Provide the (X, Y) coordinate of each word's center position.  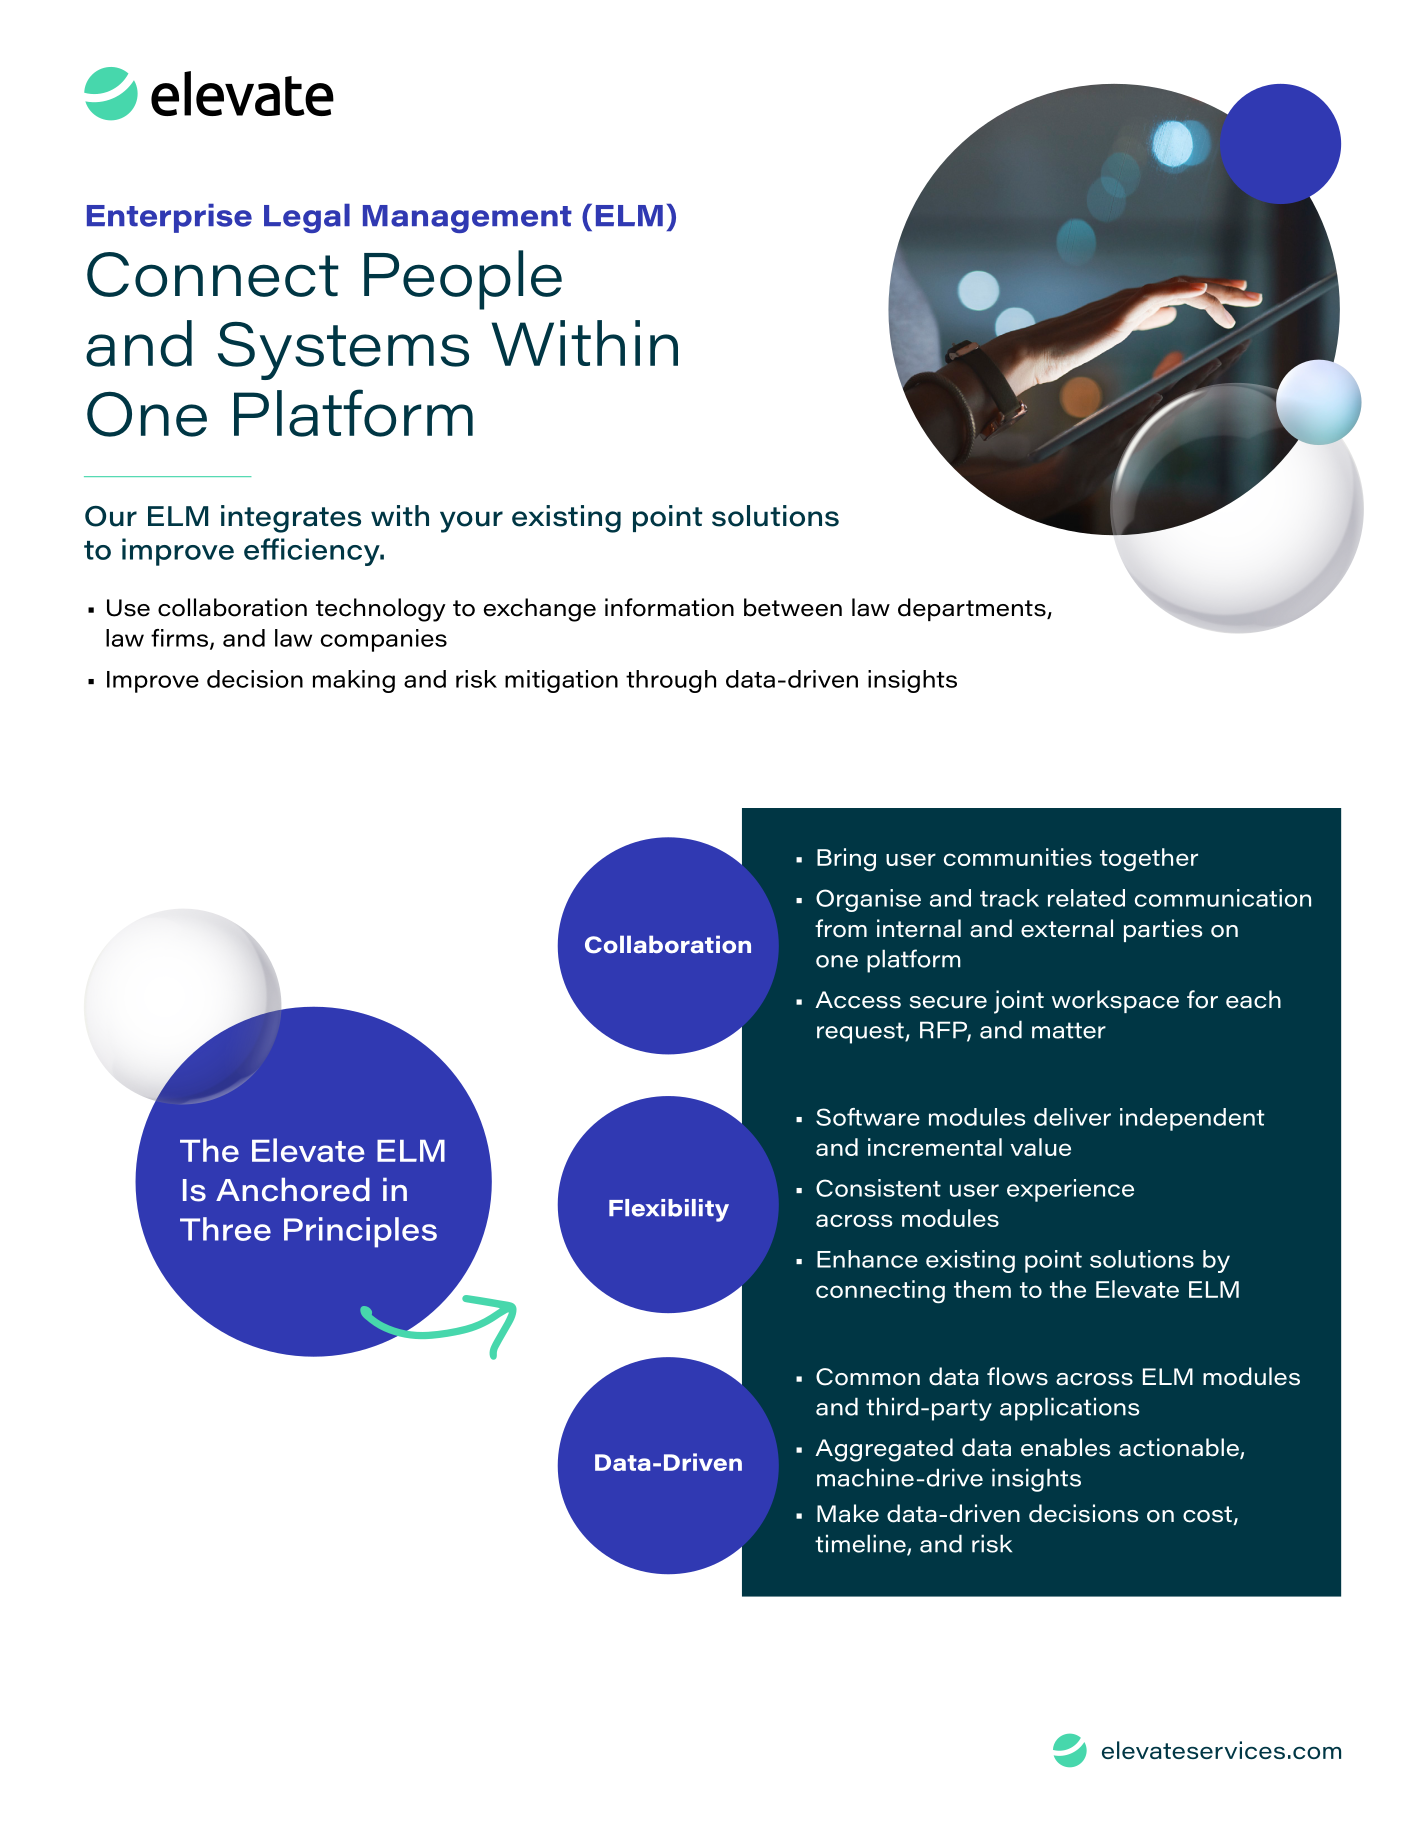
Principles (360, 1232)
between (793, 607)
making (354, 681)
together (1149, 860)
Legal (307, 218)
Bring (846, 860)
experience (1070, 1190)
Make (848, 1513)
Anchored (293, 1189)
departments (973, 609)
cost (1208, 1515)
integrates (291, 519)
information (669, 607)
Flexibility (669, 1210)
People (463, 280)
